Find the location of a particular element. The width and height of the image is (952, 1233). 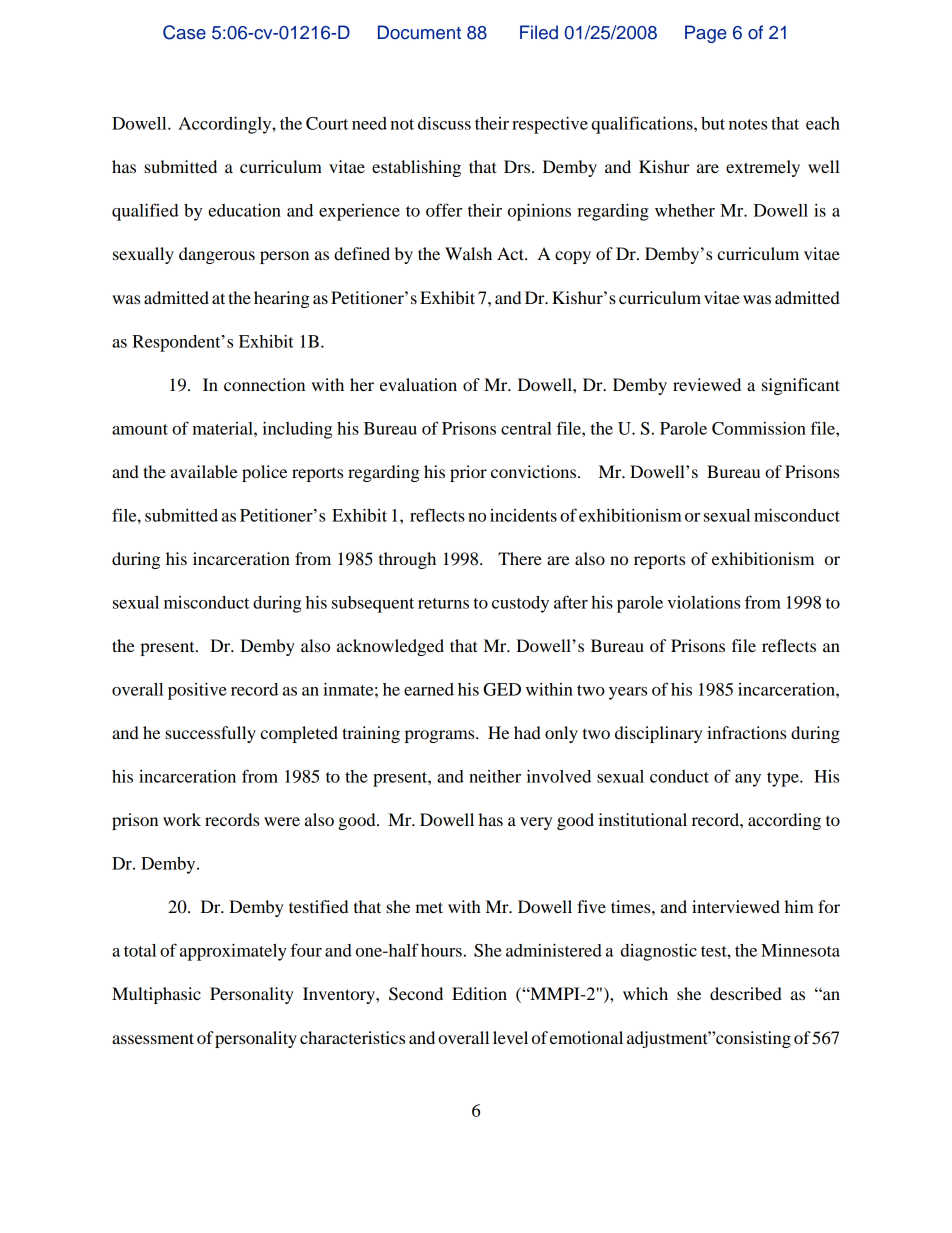

Page is located at coordinates (706, 34).
